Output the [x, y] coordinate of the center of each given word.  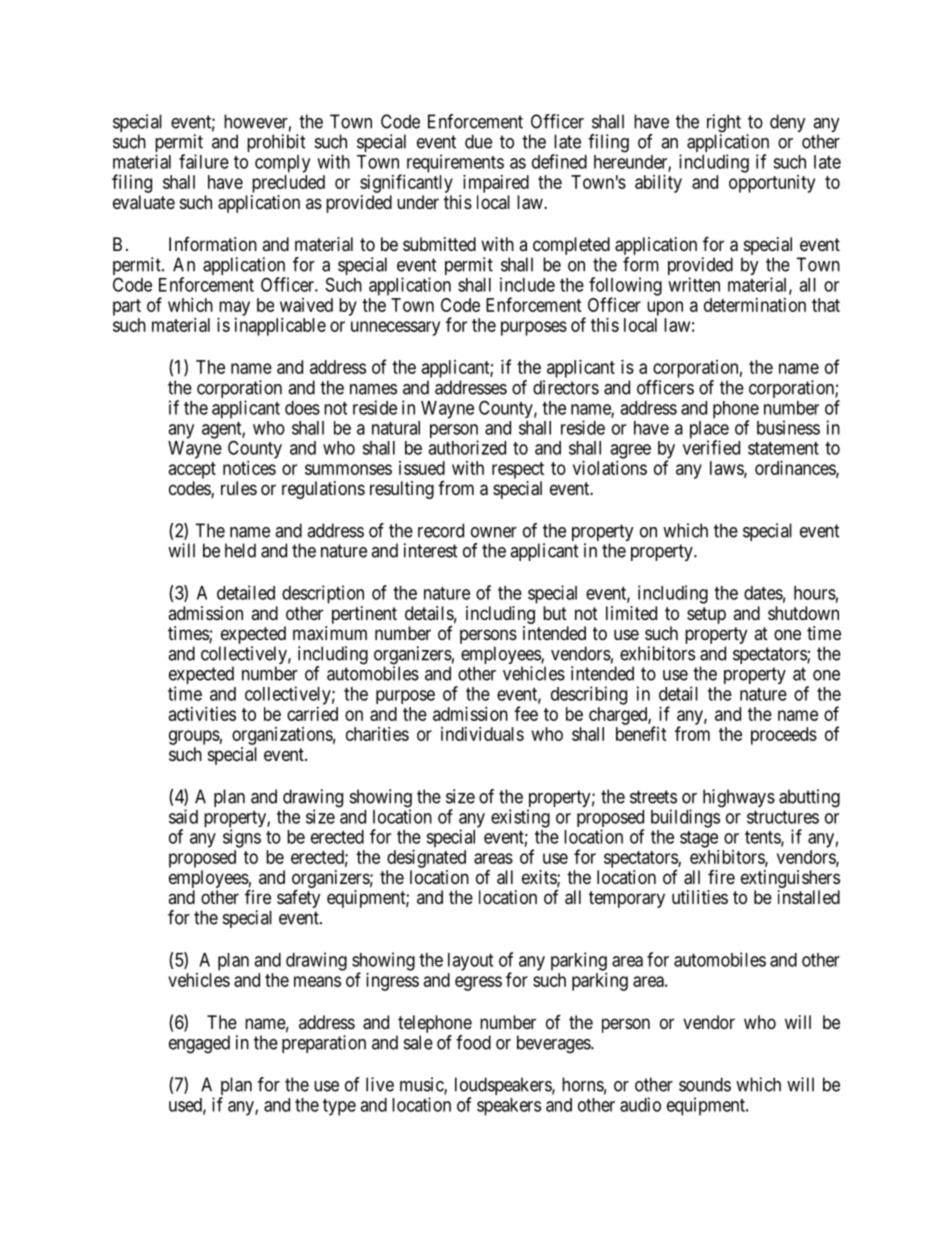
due [478, 141]
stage [699, 839]
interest [431, 550]
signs [242, 838]
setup [706, 615]
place [709, 431]
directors [566, 387]
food [473, 1042]
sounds [705, 1084]
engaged [199, 1044]
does [302, 408]
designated [426, 859]
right [724, 124]
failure [204, 161]
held [240, 550]
